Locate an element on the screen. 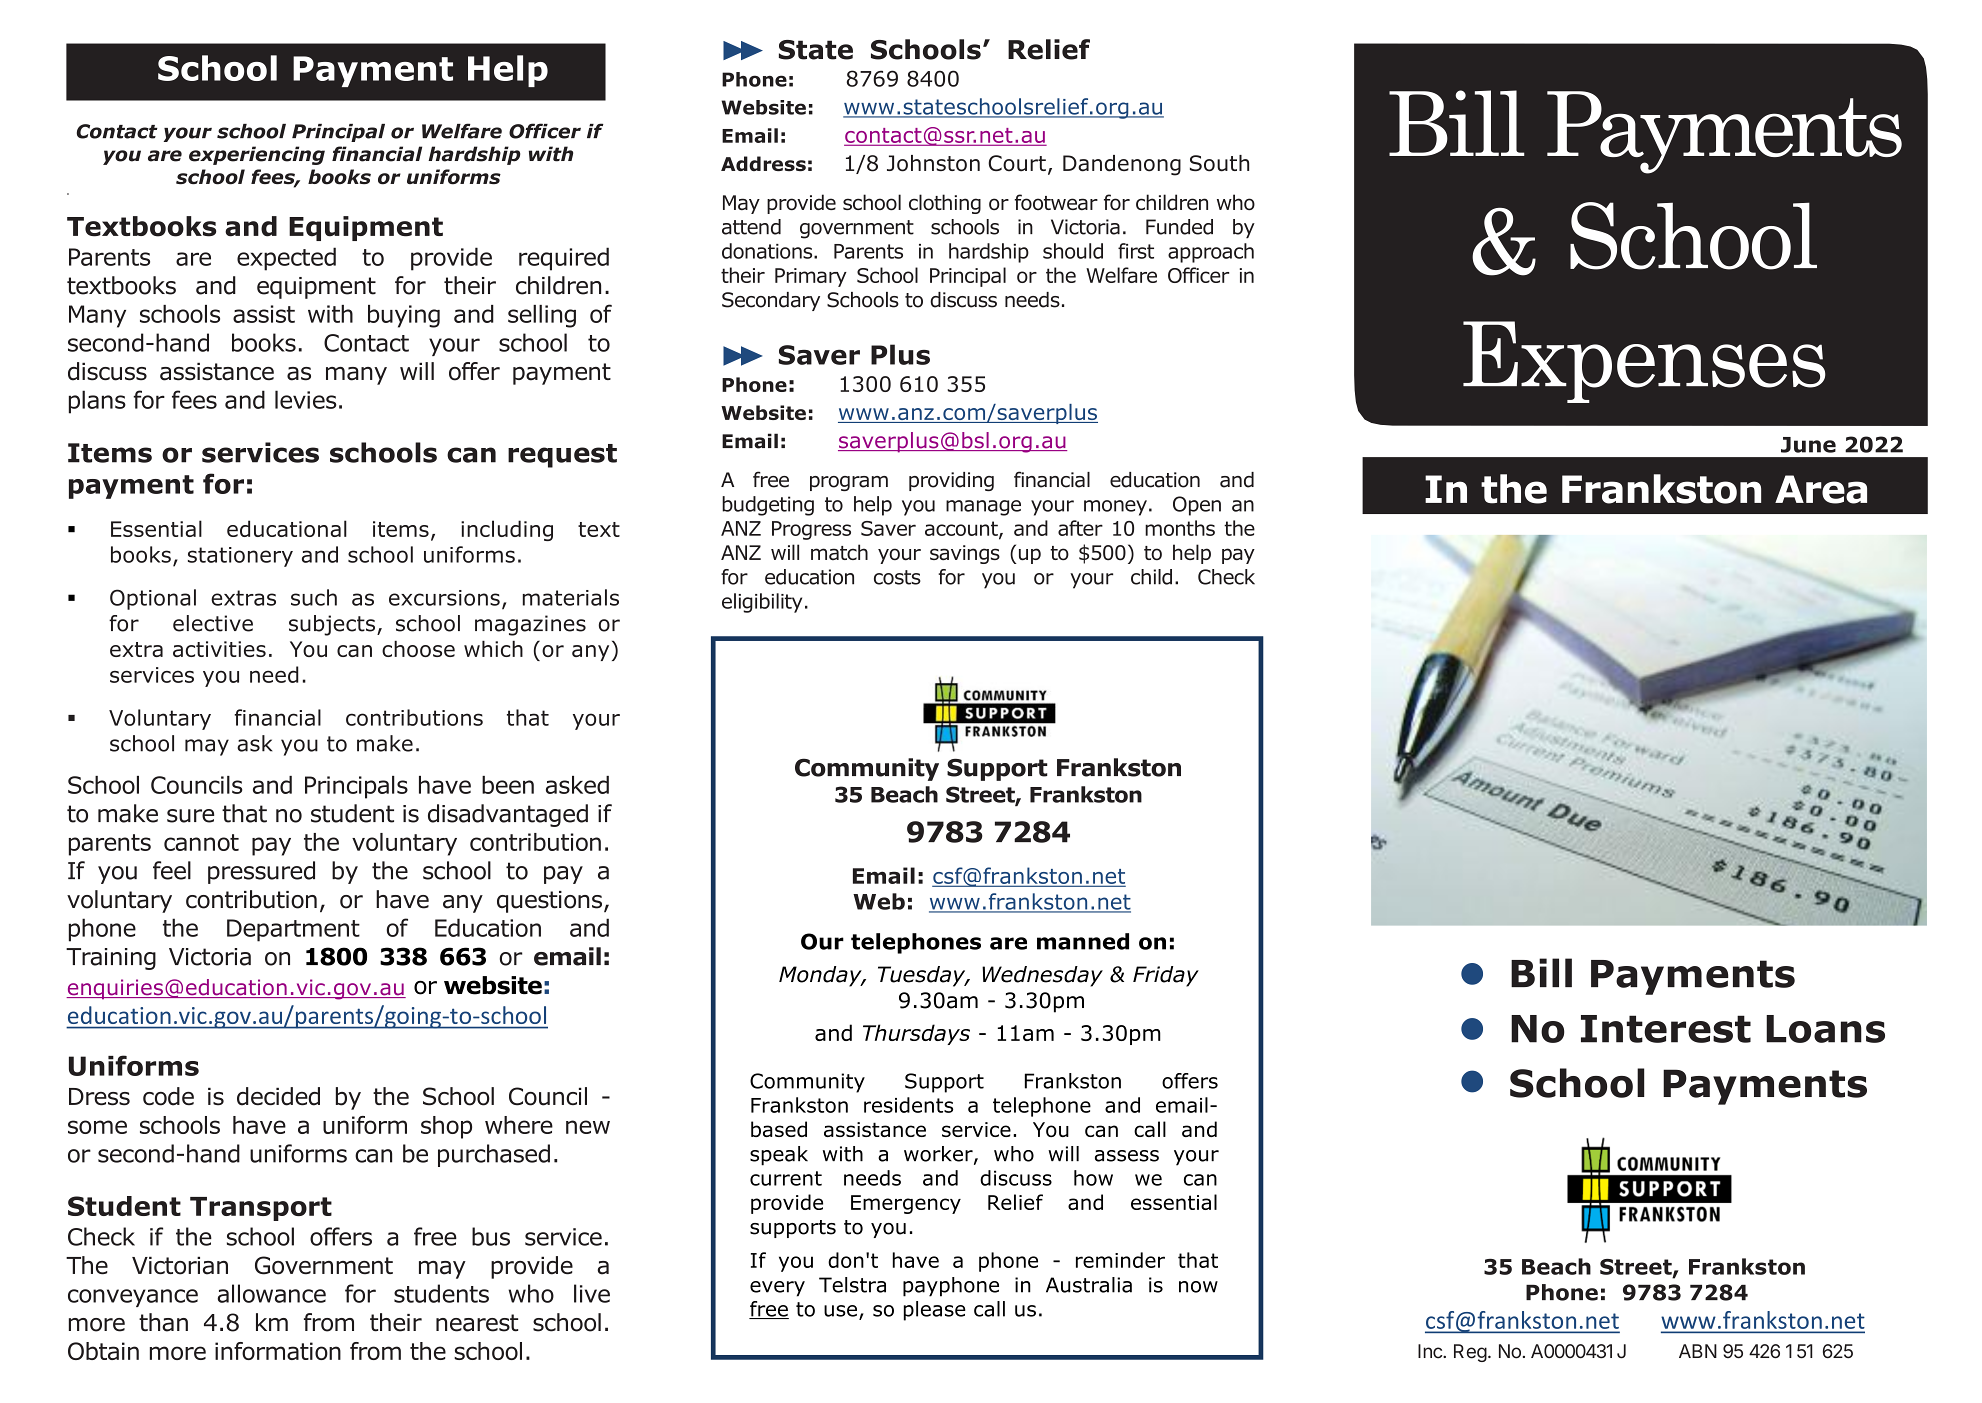 This screenshot has height=1403, width=1982. experiencing is located at coordinates (257, 155).
